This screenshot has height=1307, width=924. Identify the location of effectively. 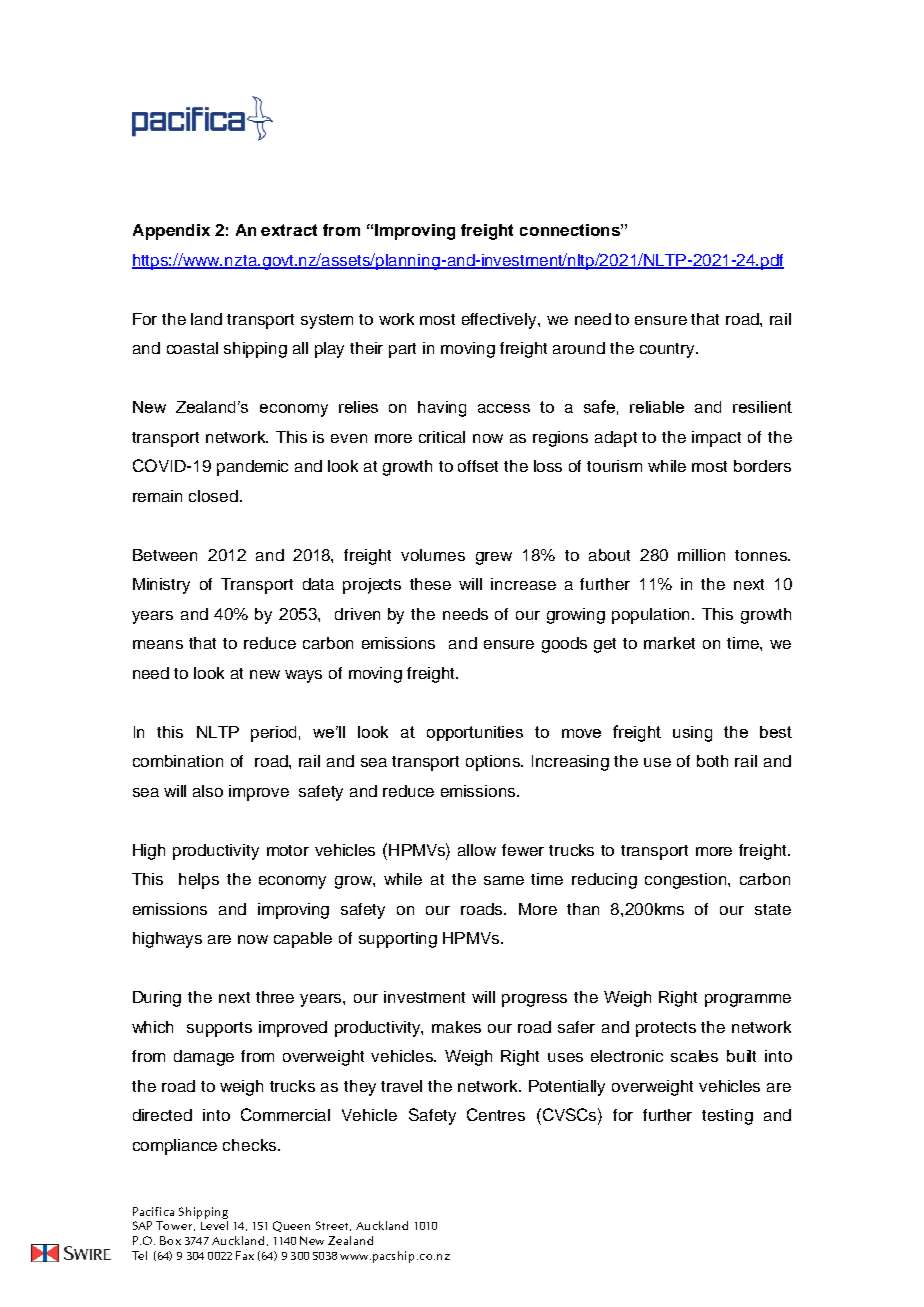
(500, 321).
